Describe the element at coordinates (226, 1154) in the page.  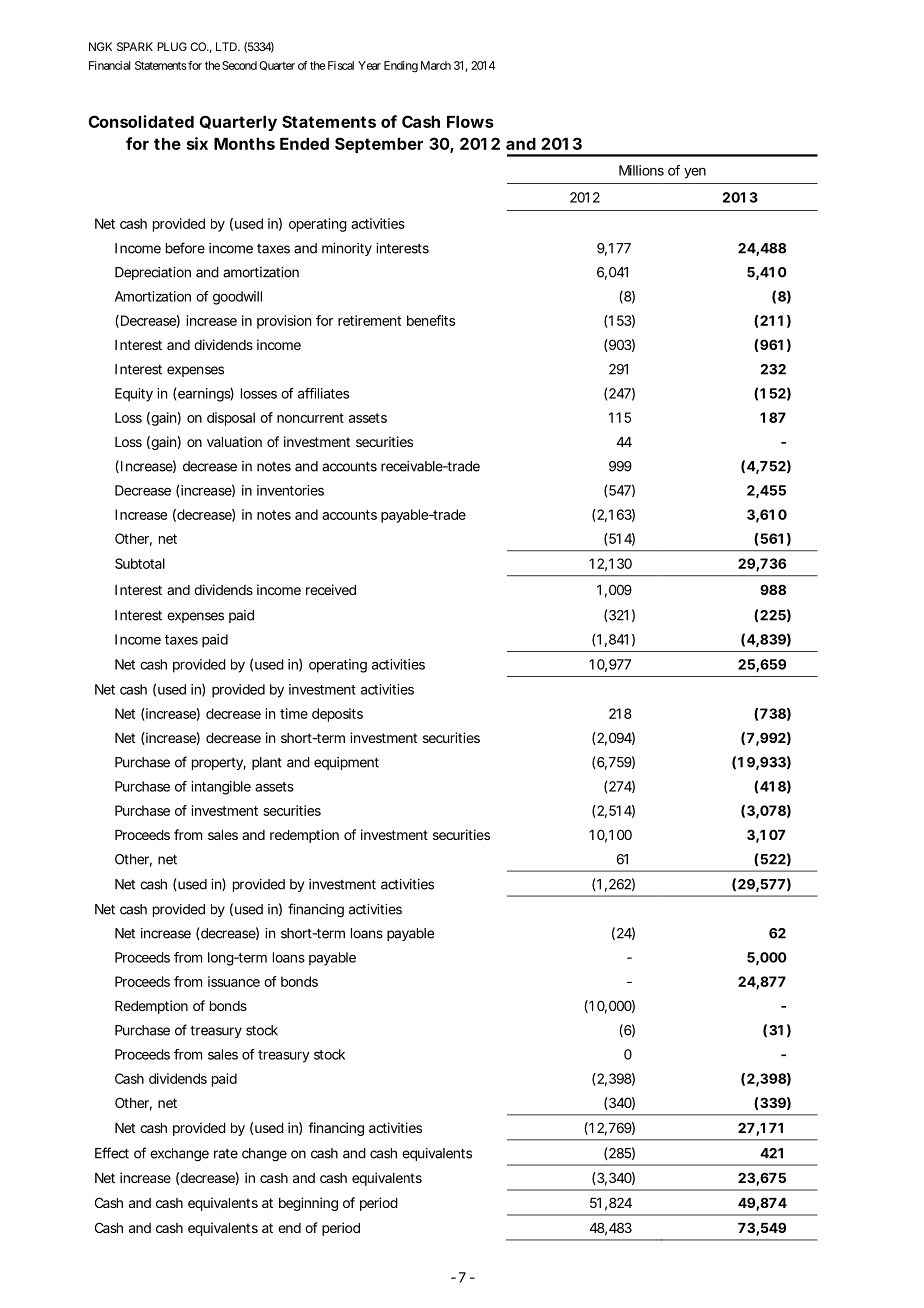
I see `rate` at that location.
